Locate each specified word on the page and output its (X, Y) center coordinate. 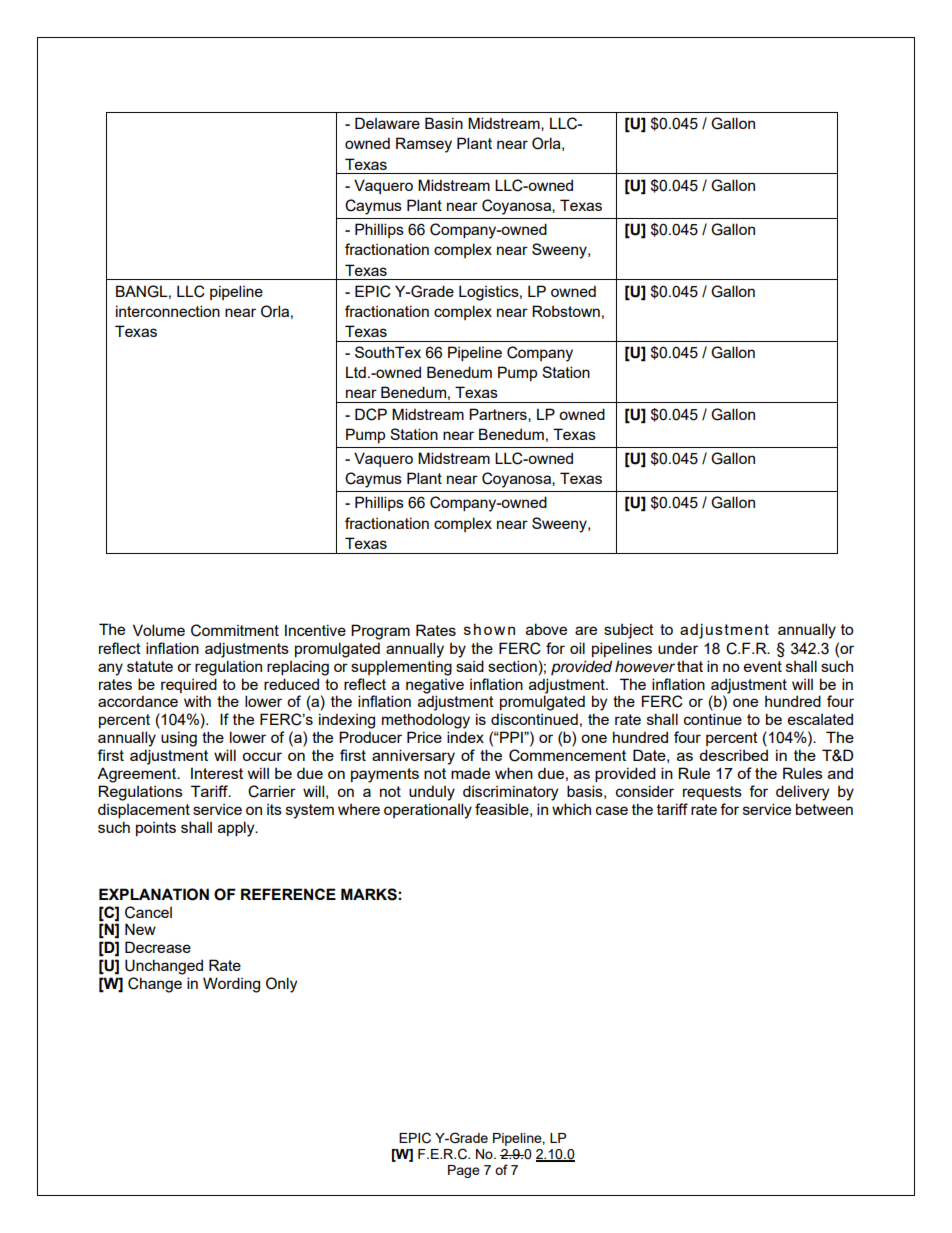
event (763, 666)
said (470, 666)
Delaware (387, 123)
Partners (499, 415)
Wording (231, 985)
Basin (444, 123)
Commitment (235, 630)
